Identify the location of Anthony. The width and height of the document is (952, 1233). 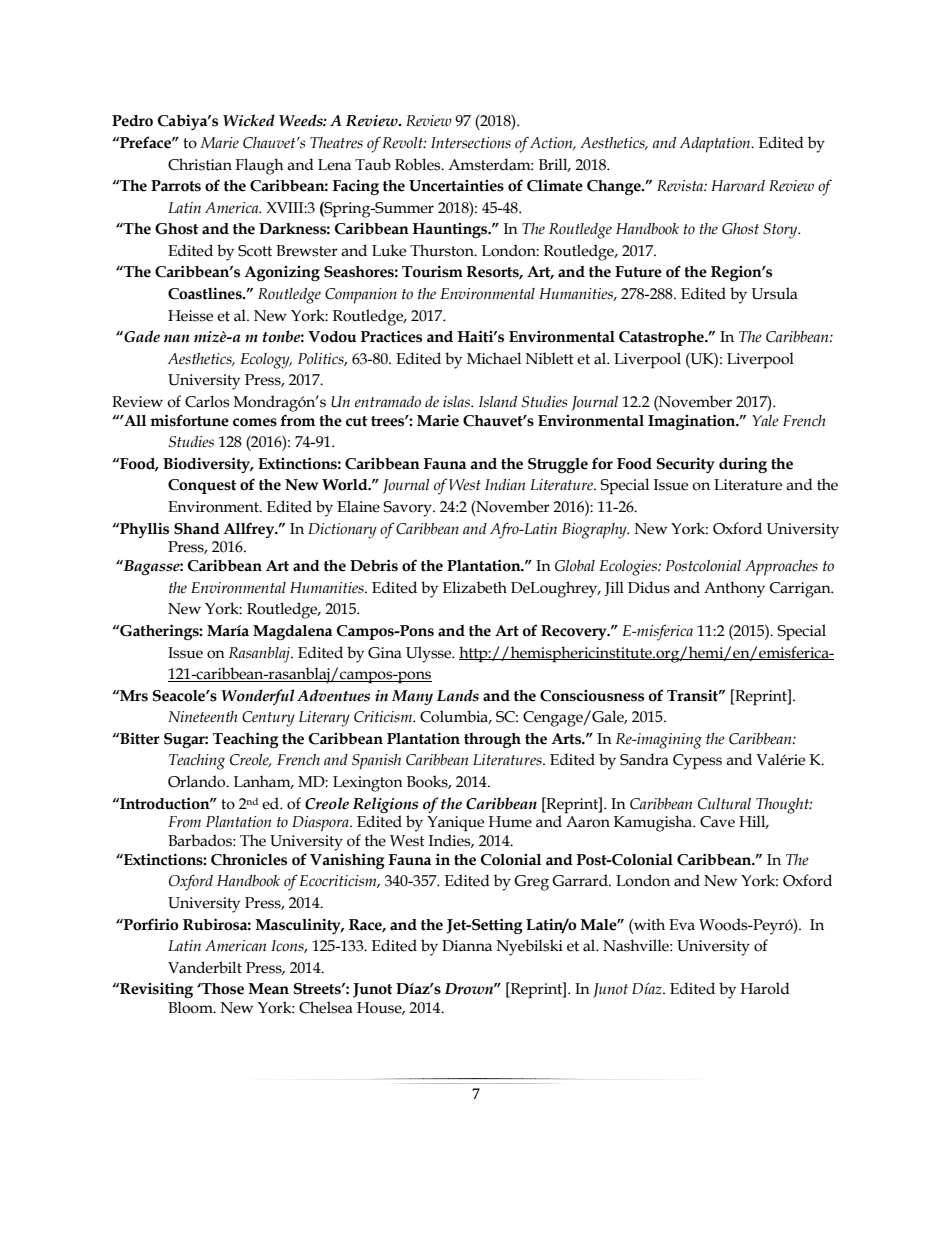
(734, 589).
